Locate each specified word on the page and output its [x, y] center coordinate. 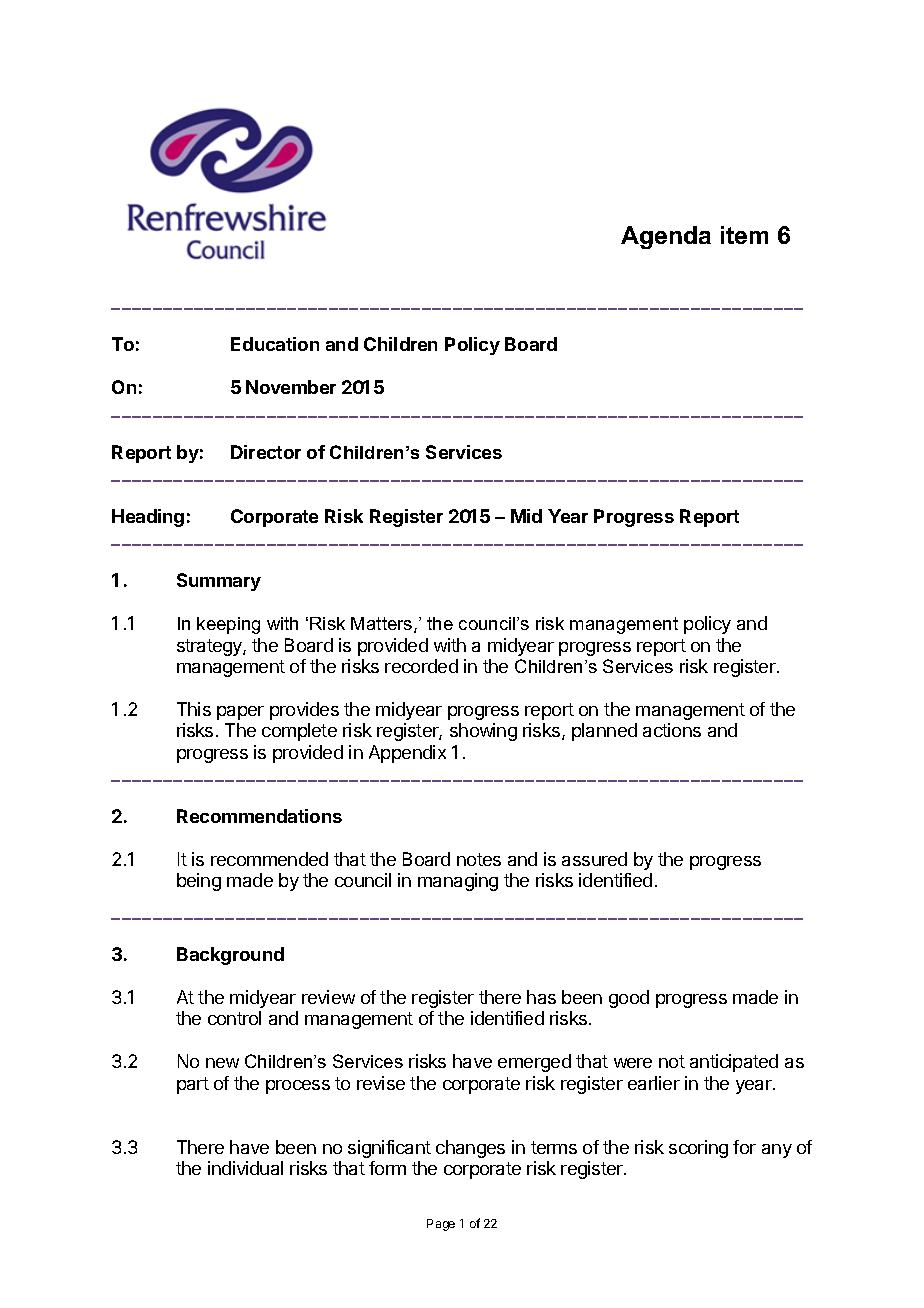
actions [672, 730]
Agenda [666, 237]
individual [245, 1168]
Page [441, 1225]
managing [458, 882]
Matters [383, 625]
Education [275, 344]
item [744, 235]
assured [594, 859]
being [199, 882]
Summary [219, 582]
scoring [698, 1149]
